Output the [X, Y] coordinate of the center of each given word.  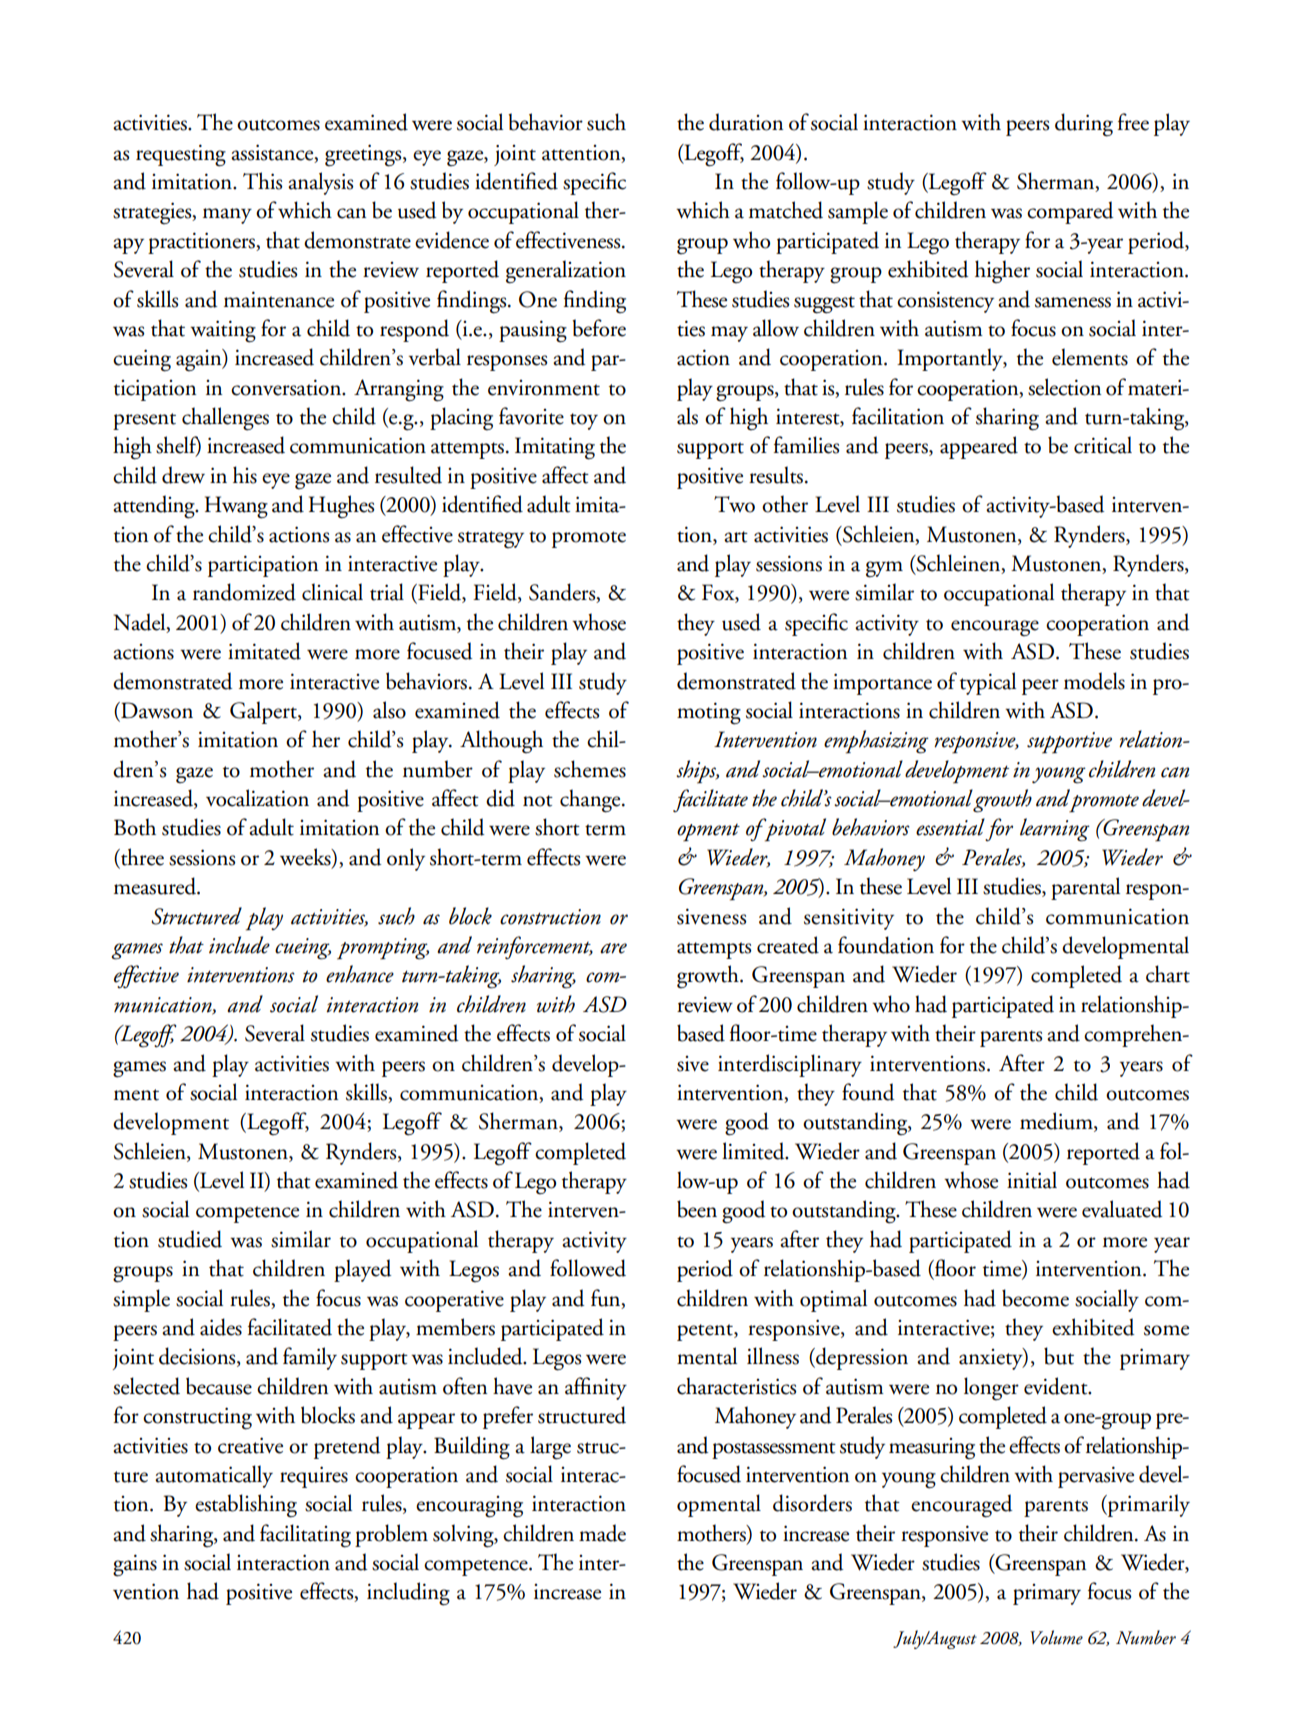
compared [1070, 212]
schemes [590, 769]
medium [1057, 1122]
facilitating [305, 1536]
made [602, 1533]
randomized [244, 592]
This [262, 181]
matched [786, 210]
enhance [360, 974]
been [697, 1209]
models [1094, 681]
